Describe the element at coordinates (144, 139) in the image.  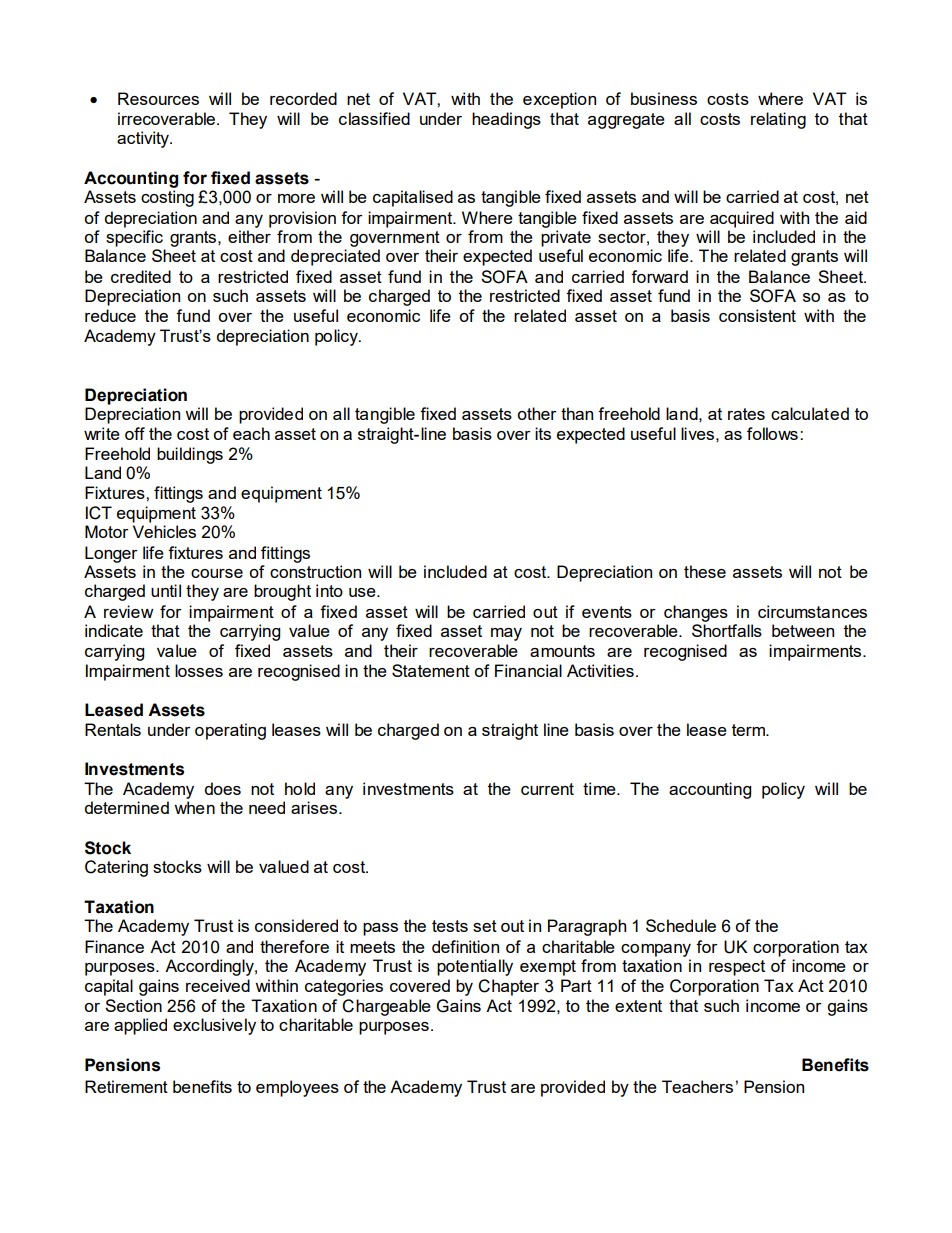
I see `activity` at that location.
